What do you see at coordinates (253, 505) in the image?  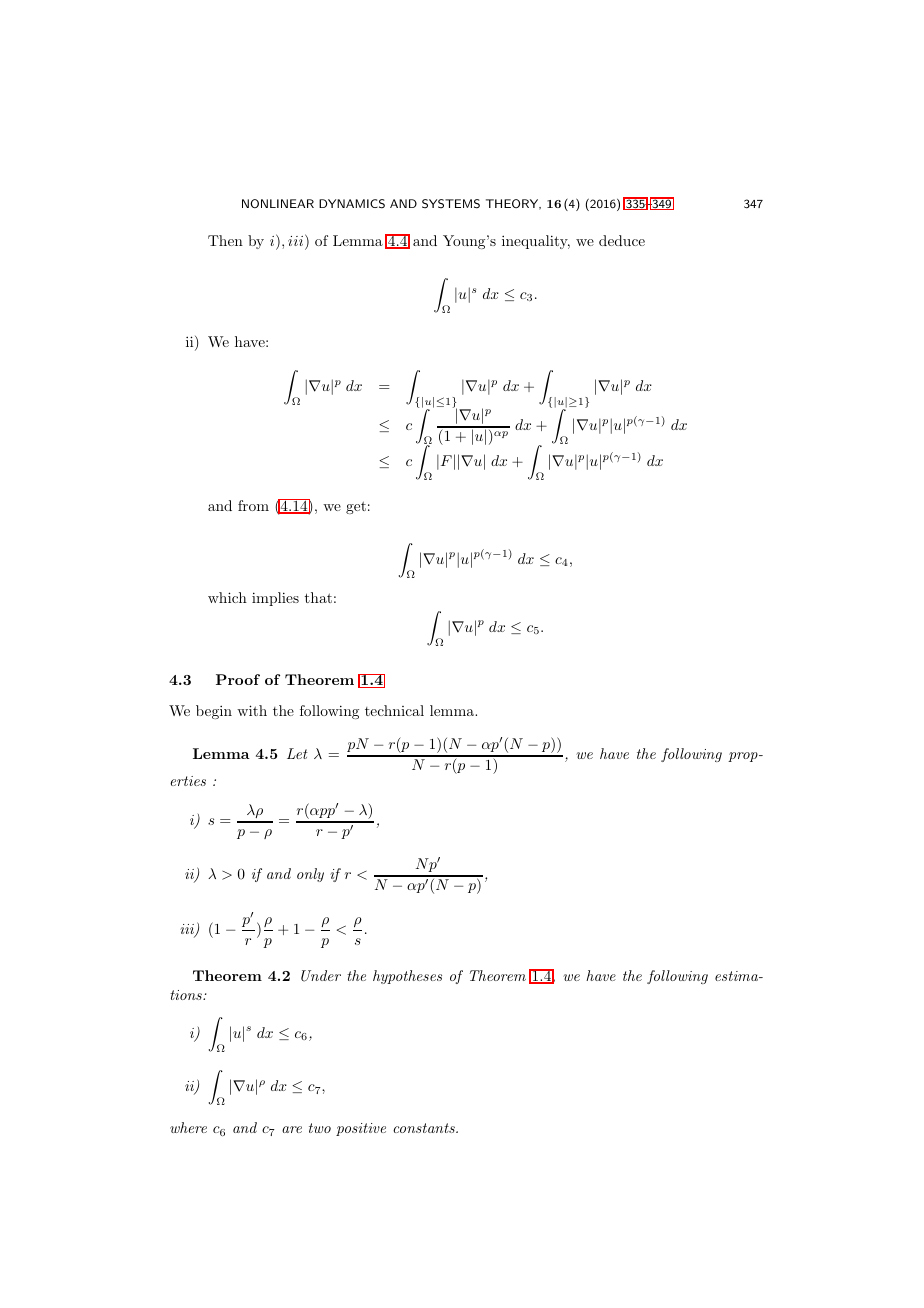 I see `from` at bounding box center [253, 505].
